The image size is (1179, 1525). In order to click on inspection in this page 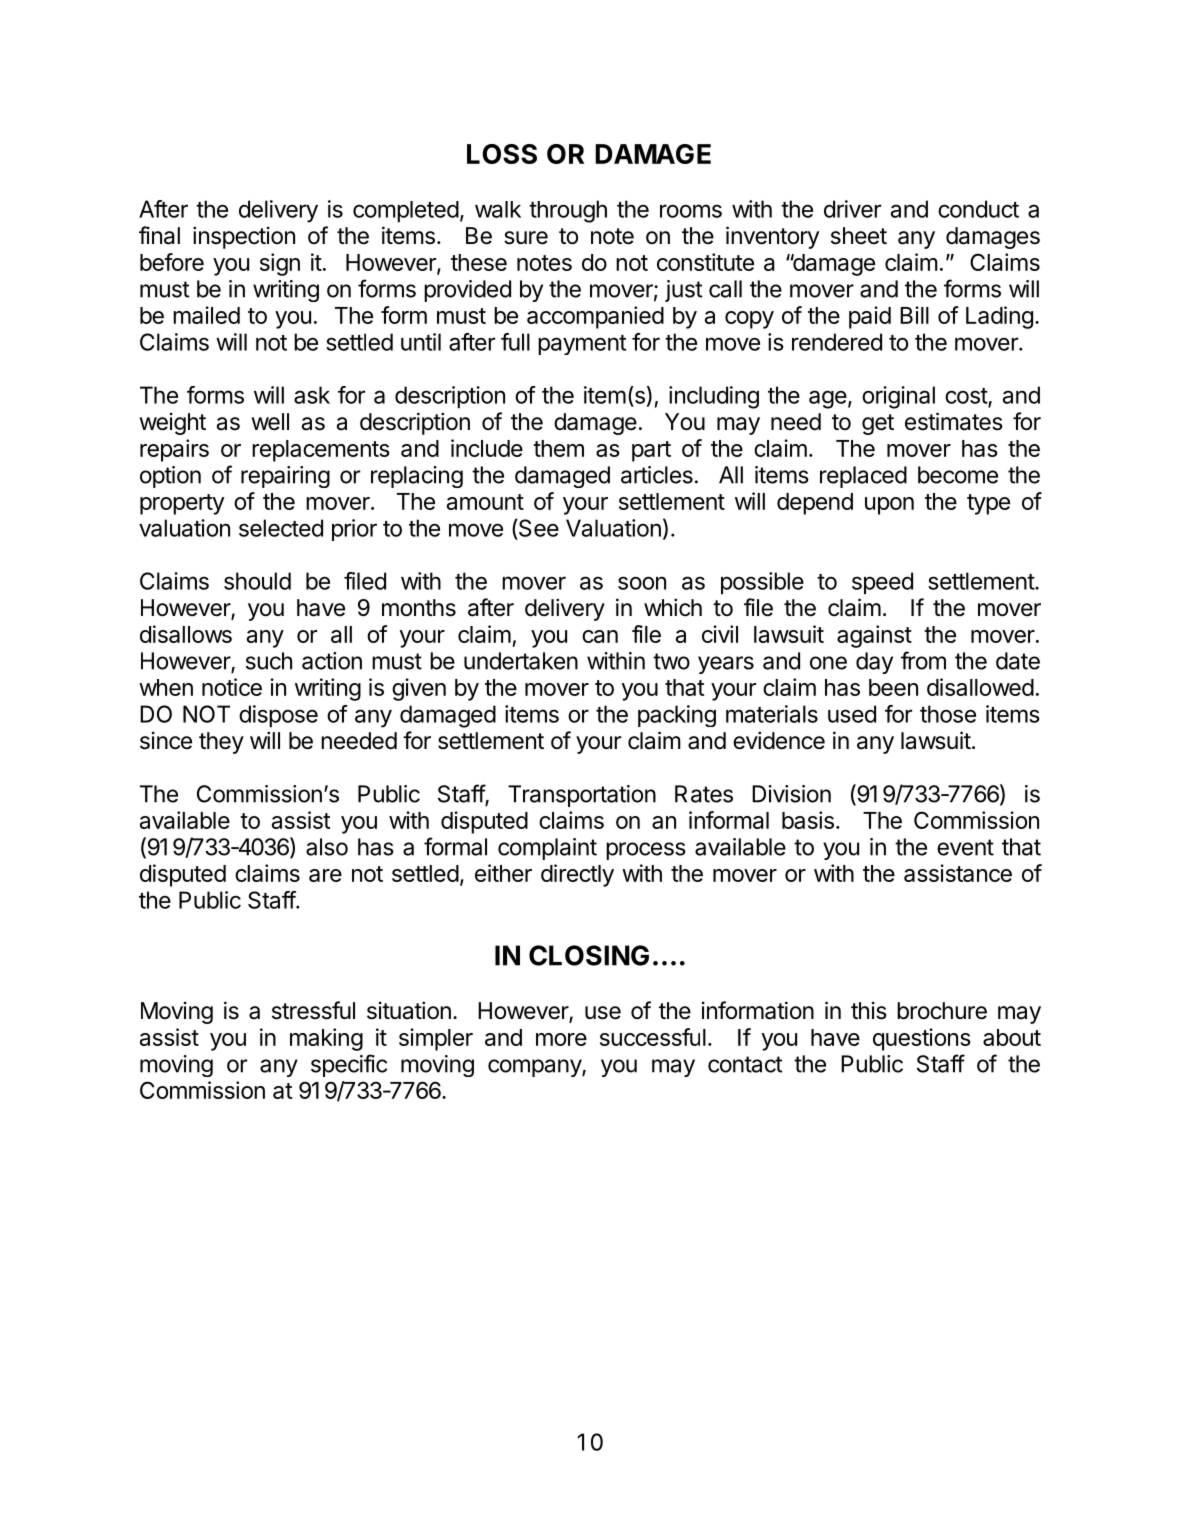, I will do `click(244, 237)`.
